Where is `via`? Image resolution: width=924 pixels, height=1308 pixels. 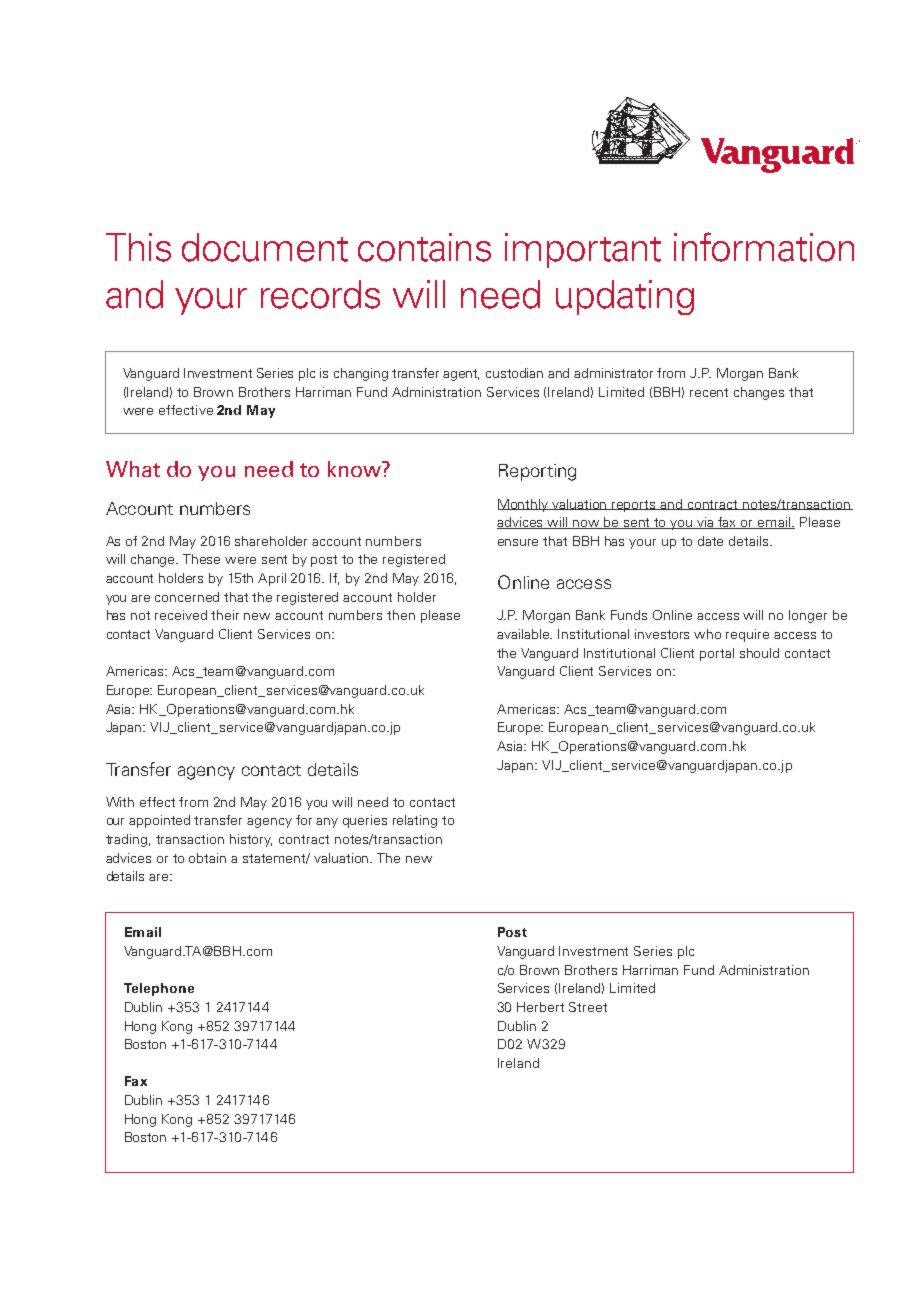 via is located at coordinates (705, 523).
